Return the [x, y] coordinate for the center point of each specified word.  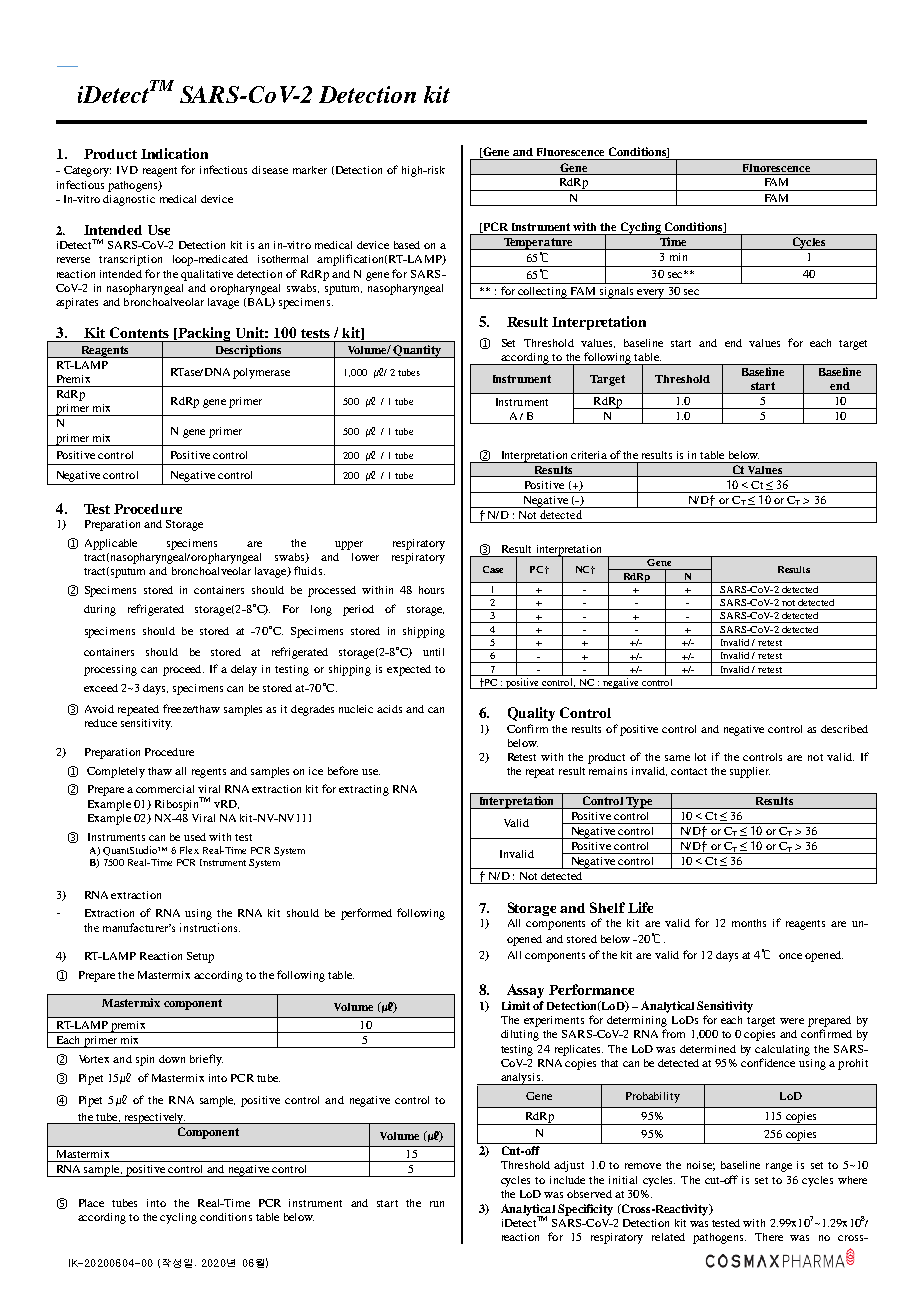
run [437, 1204]
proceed [183, 670]
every [651, 294]
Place [91, 1203]
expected [409, 670]
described [844, 729]
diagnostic [129, 200]
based [407, 245]
